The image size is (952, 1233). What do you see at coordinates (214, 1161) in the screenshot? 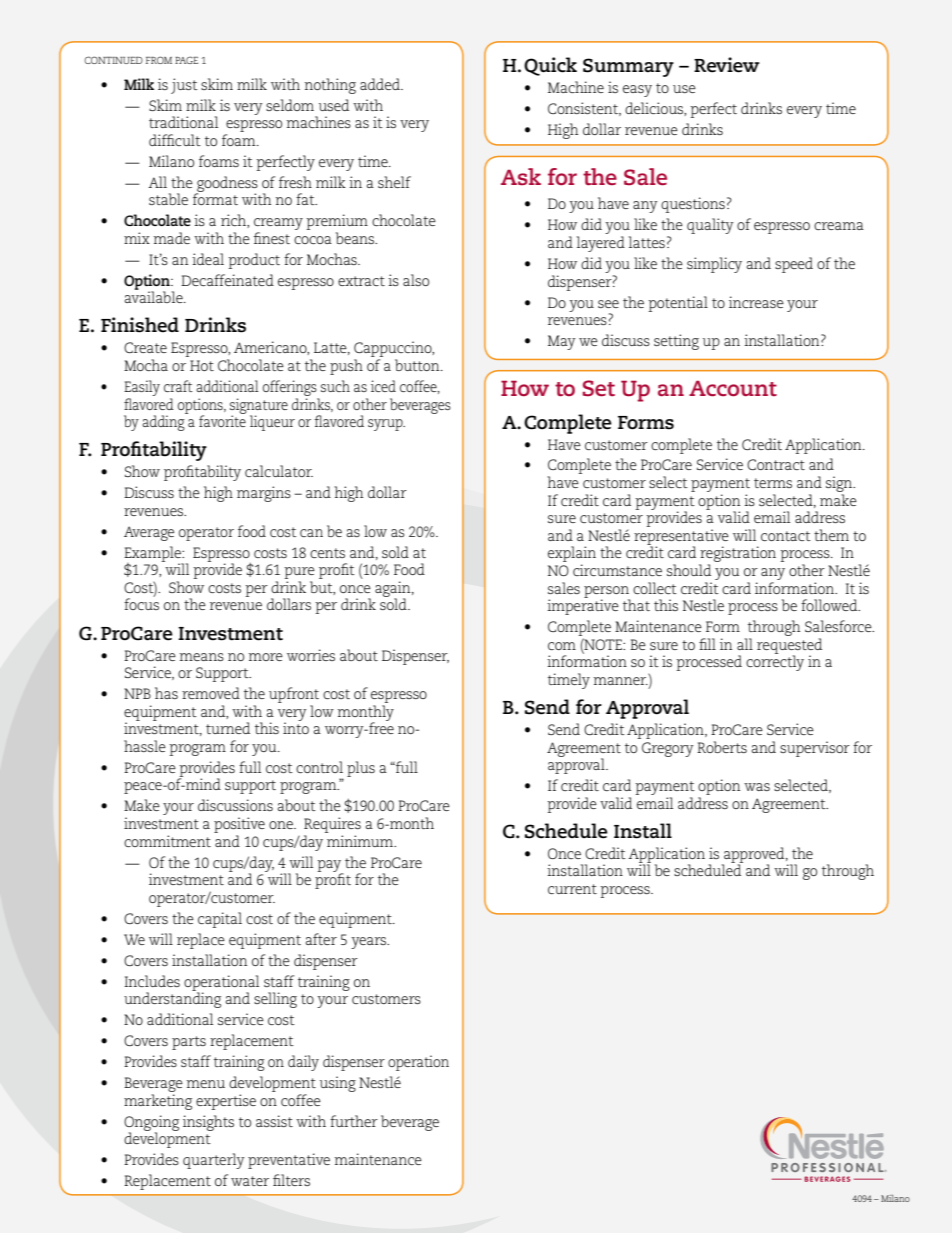
I see `quarterly` at bounding box center [214, 1161].
